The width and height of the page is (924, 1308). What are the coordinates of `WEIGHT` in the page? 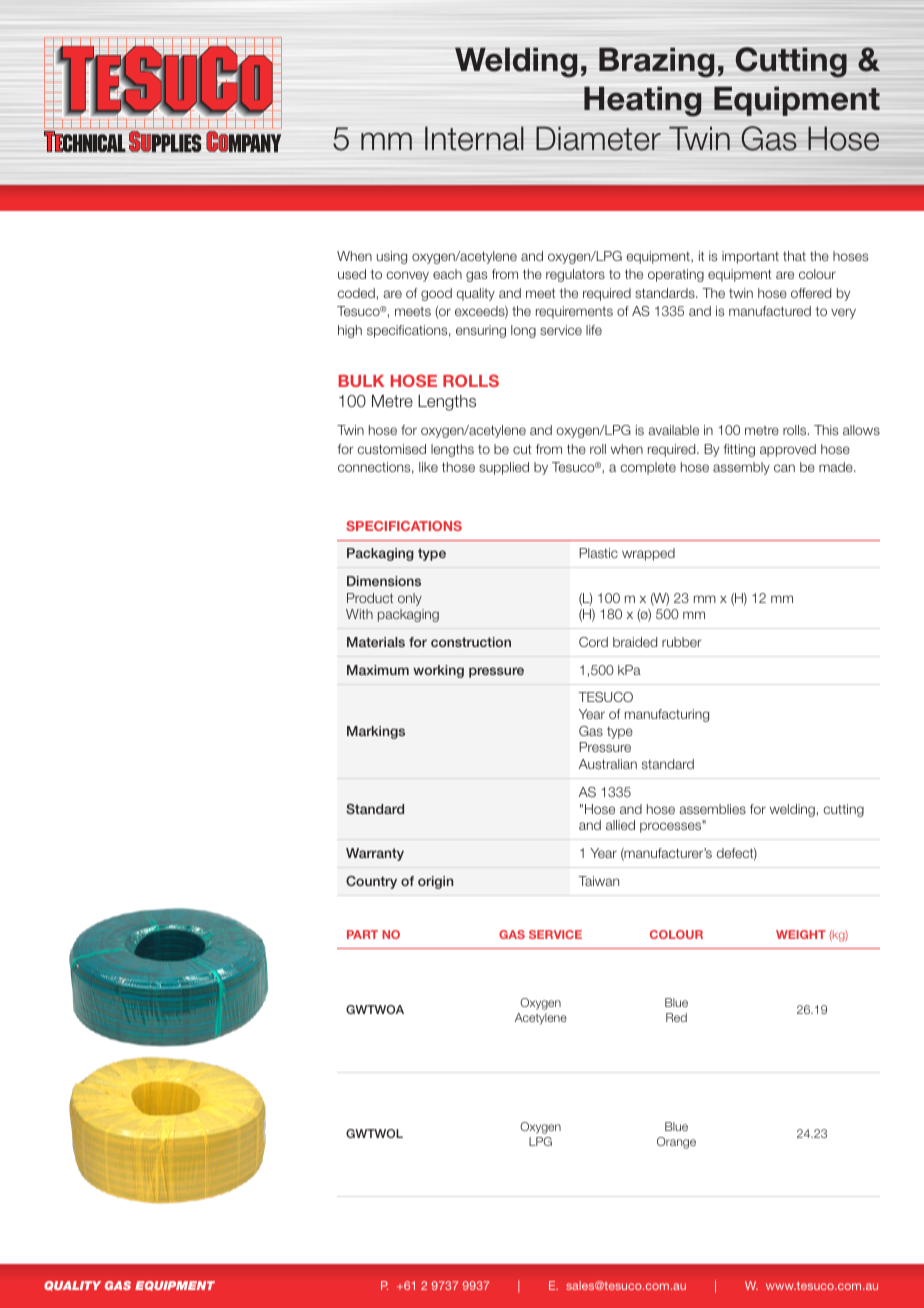 It's located at (801, 934).
